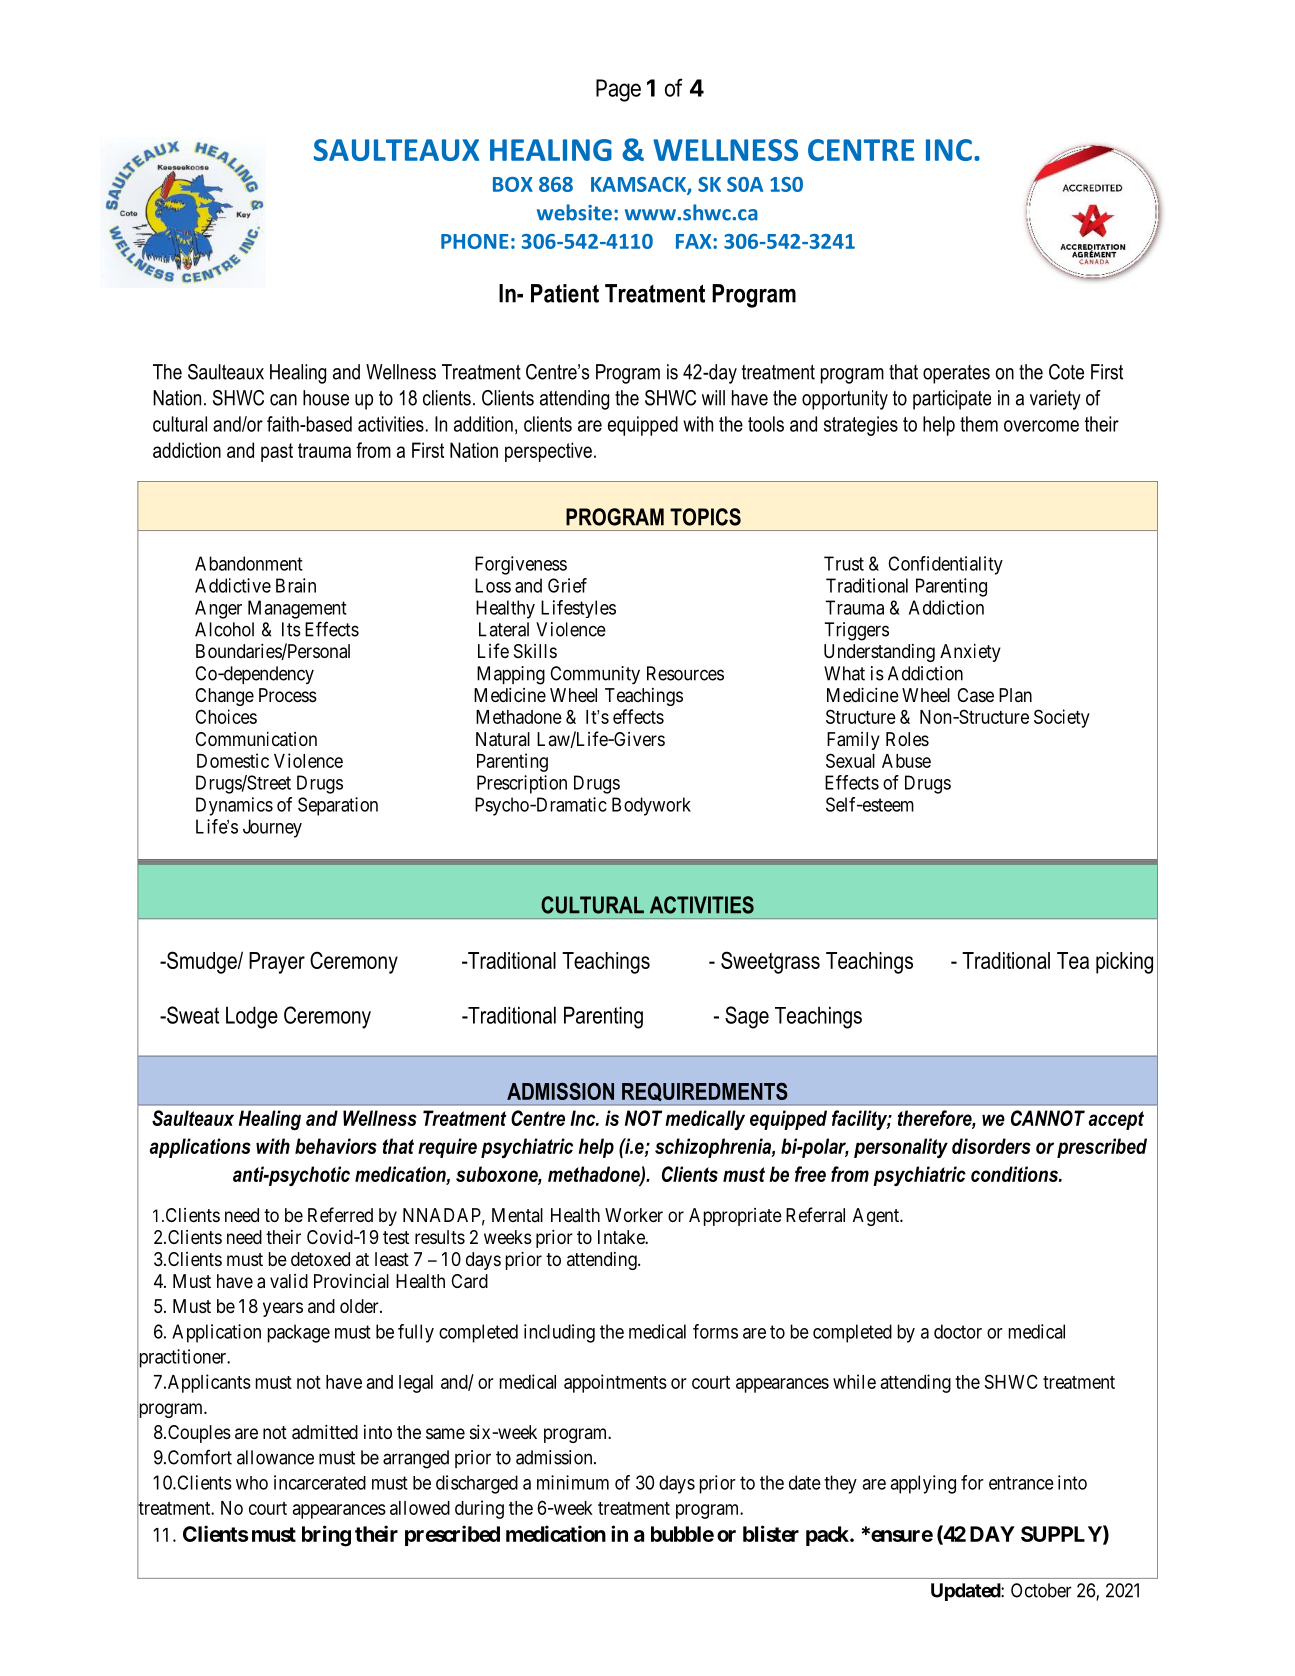 The image size is (1295, 1676). What do you see at coordinates (618, 90) in the page?
I see `Page` at bounding box center [618, 90].
